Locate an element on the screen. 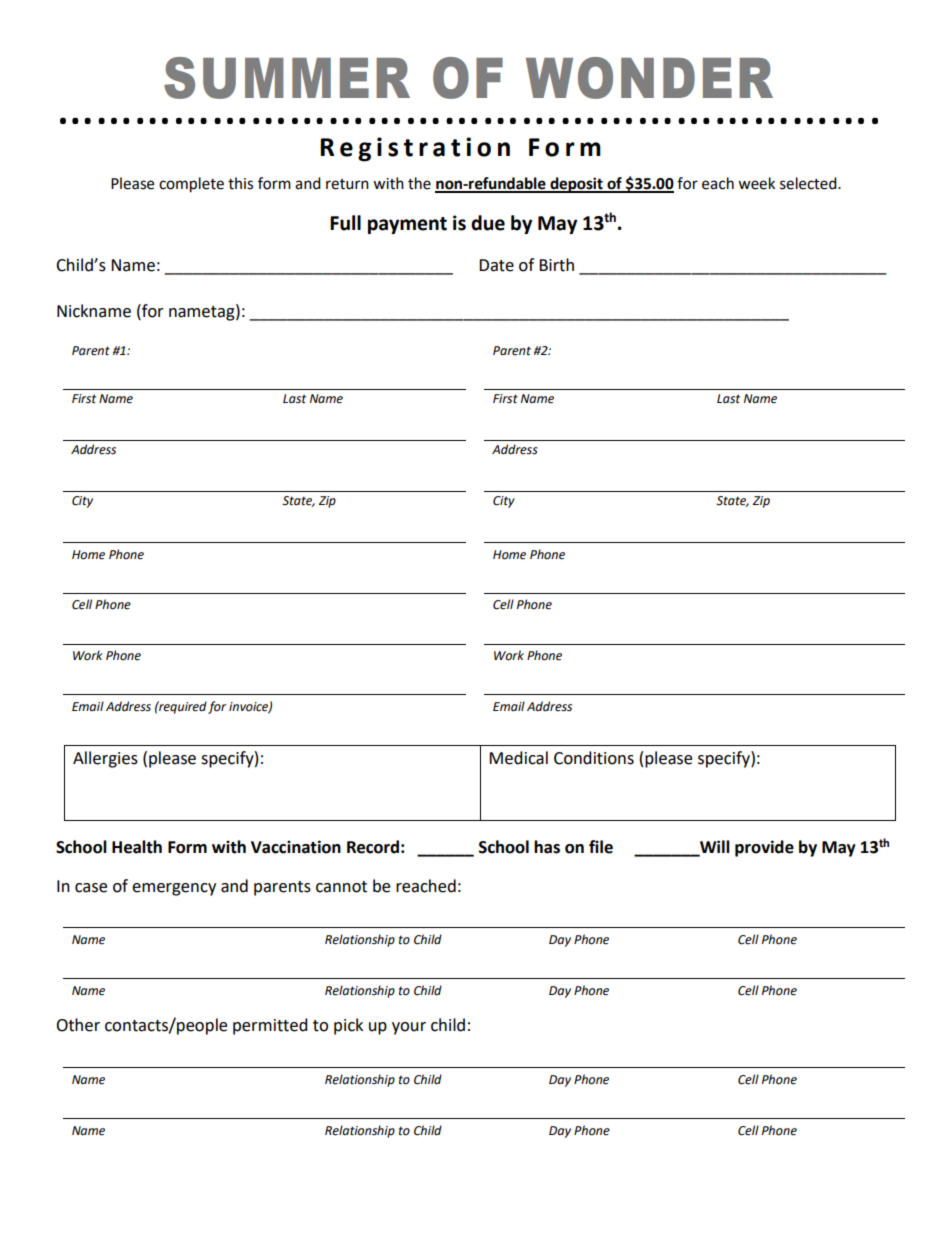 This screenshot has width=952, height=1233. Date is located at coordinates (496, 265).
